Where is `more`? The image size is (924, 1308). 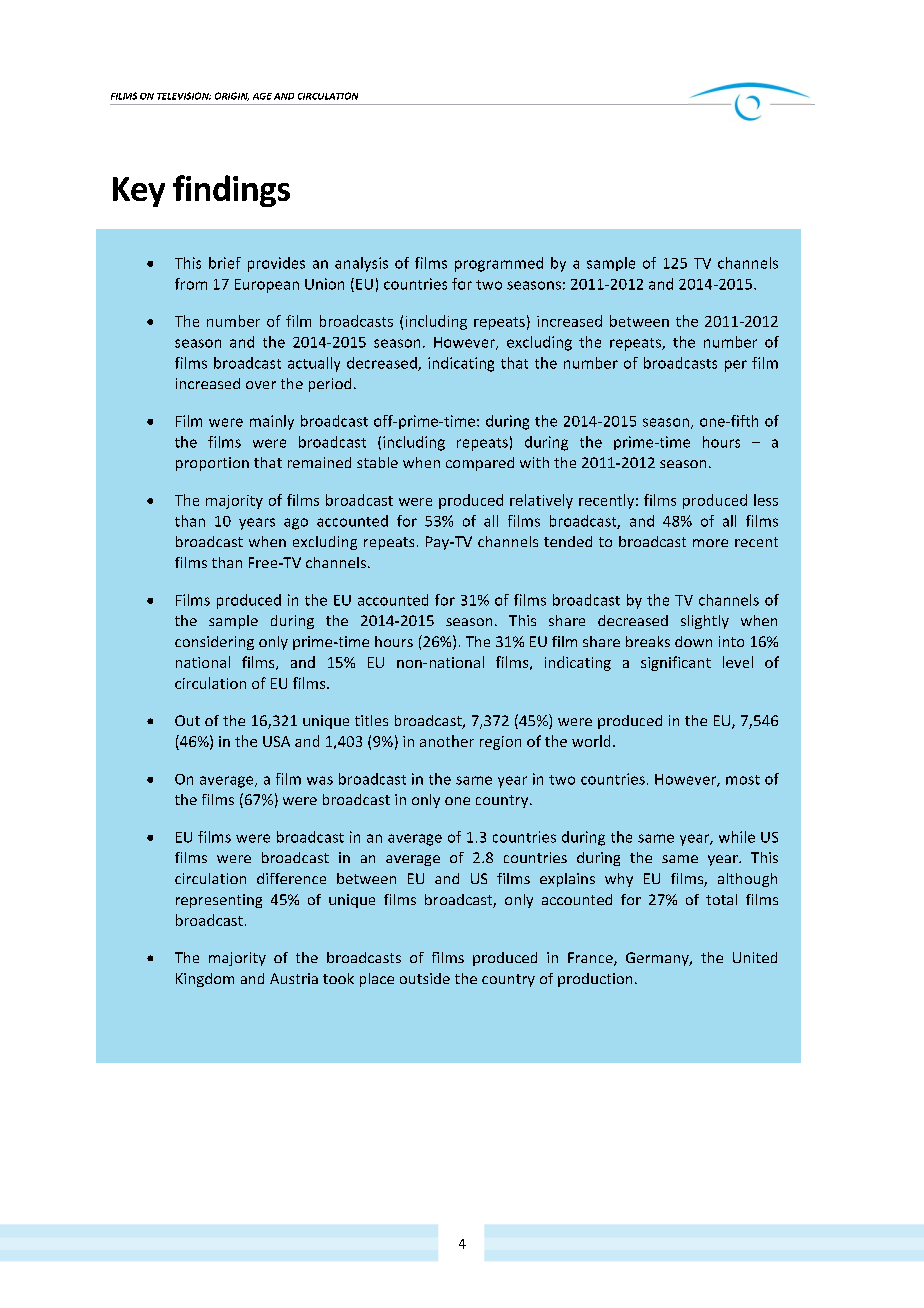
more is located at coordinates (710, 543).
